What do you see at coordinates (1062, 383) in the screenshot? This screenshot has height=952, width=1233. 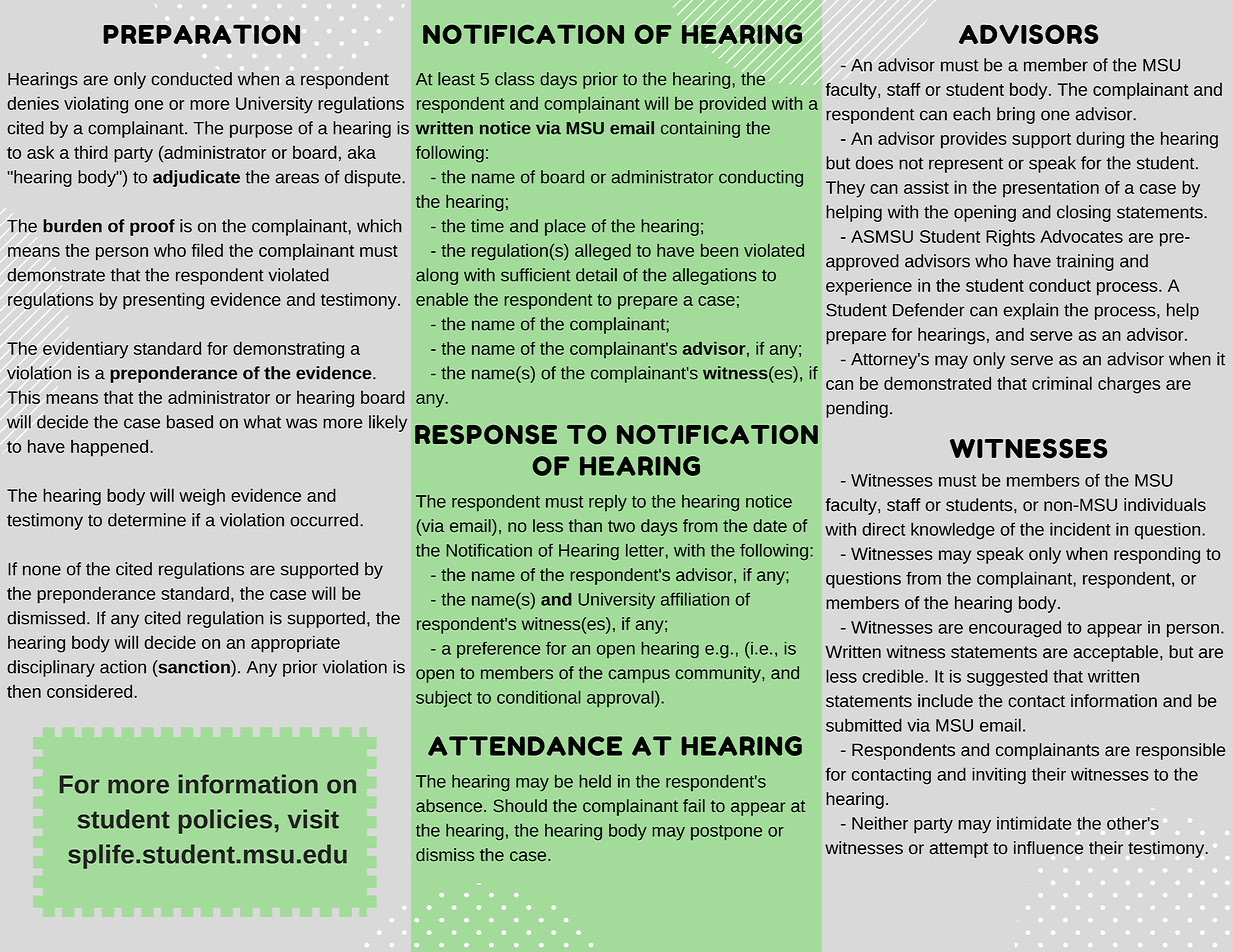 I see `criminal` at bounding box center [1062, 383].
